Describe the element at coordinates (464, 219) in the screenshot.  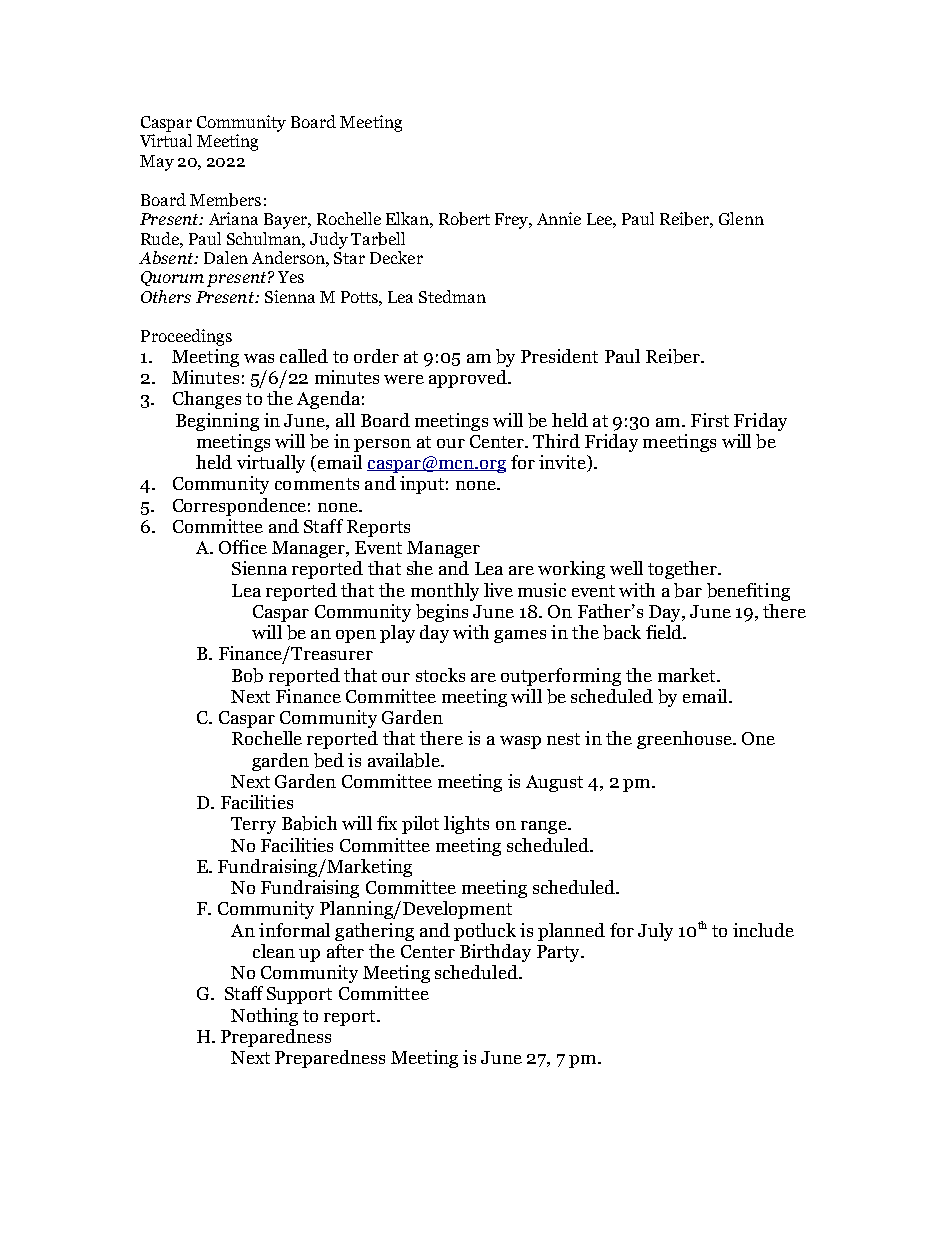
I see `Robert` at that location.
